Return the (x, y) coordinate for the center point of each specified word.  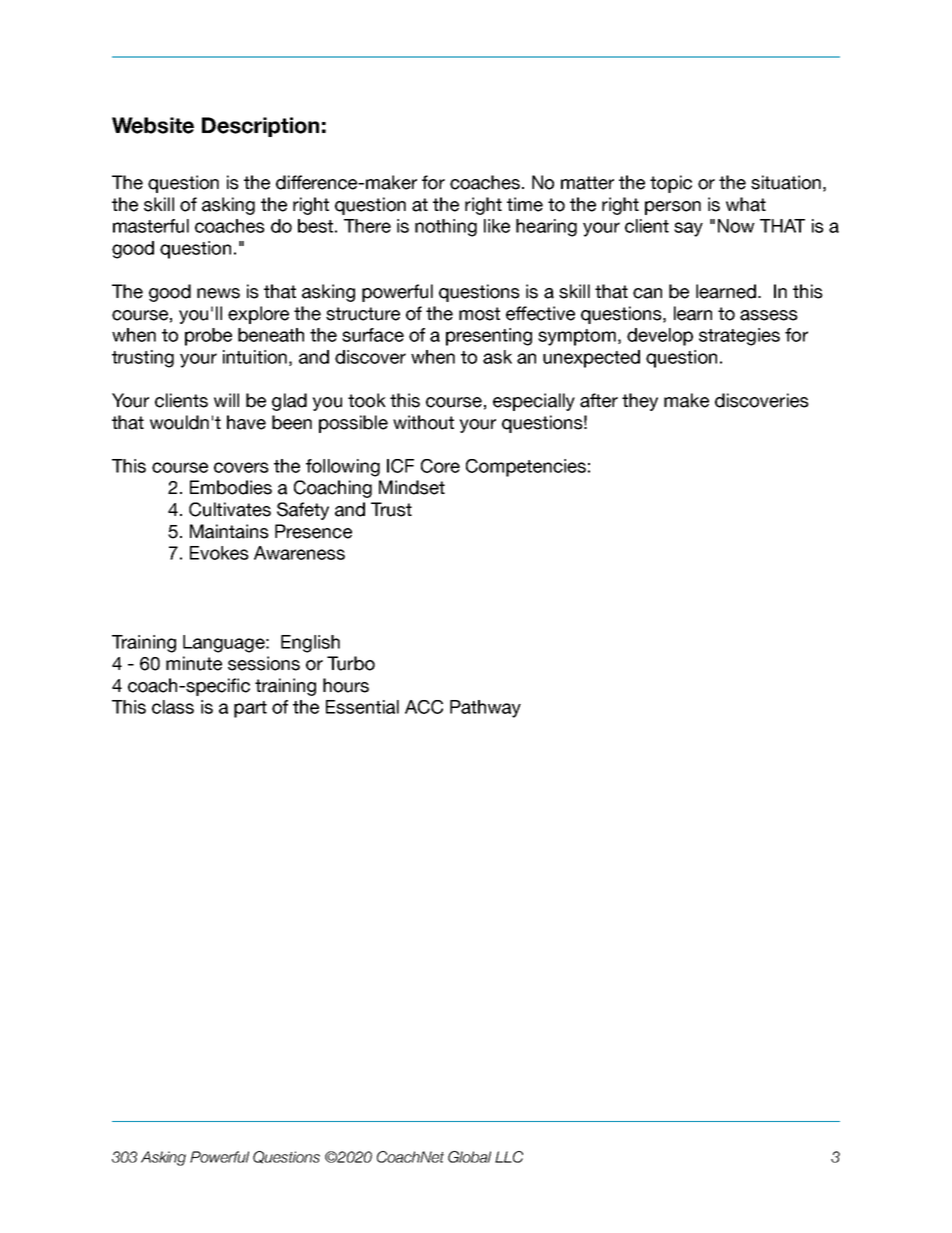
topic (671, 184)
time (525, 204)
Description (260, 127)
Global (469, 1157)
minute (194, 663)
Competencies (526, 468)
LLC (509, 1157)
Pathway (485, 709)
